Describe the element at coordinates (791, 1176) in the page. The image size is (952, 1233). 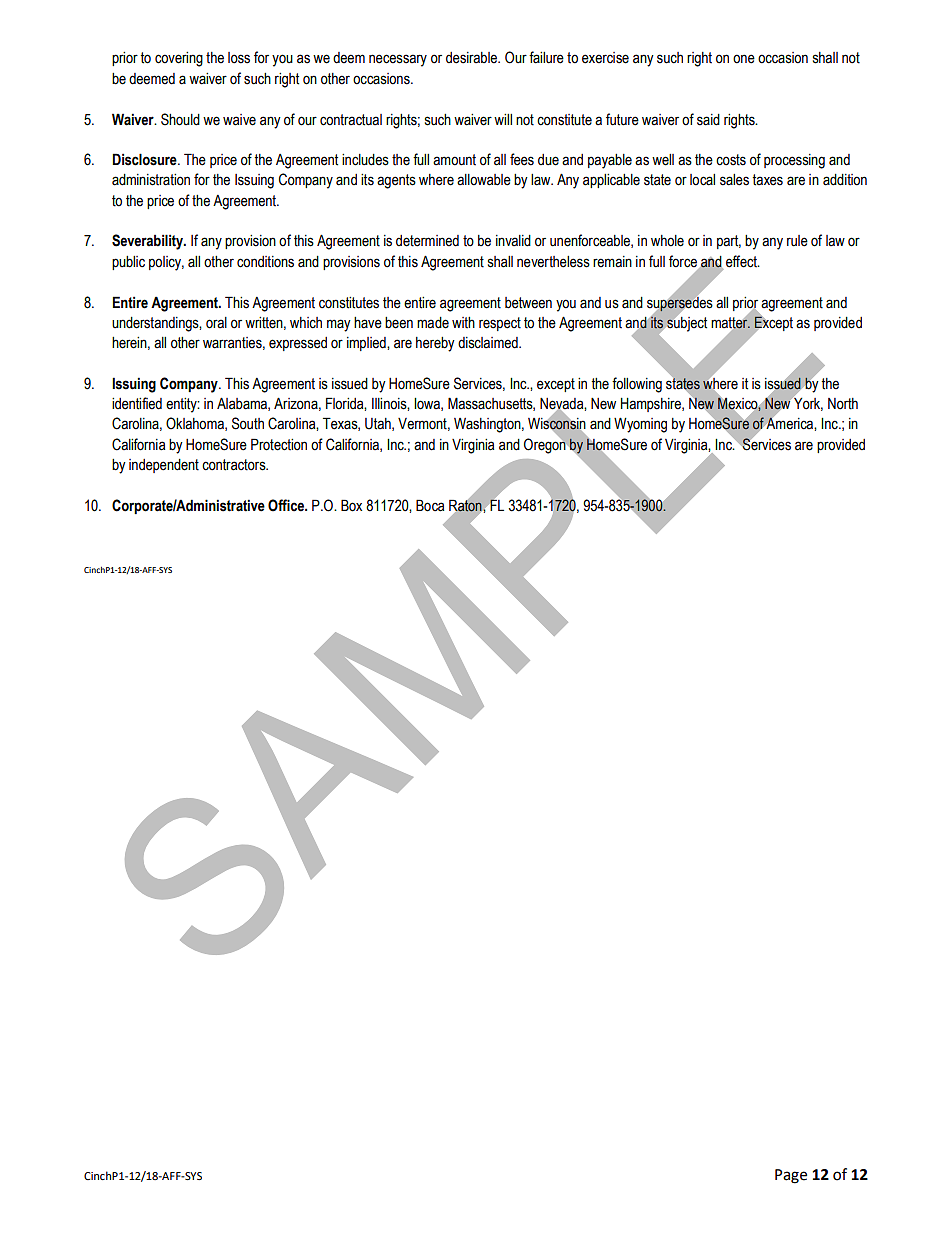
I see `Page` at that location.
